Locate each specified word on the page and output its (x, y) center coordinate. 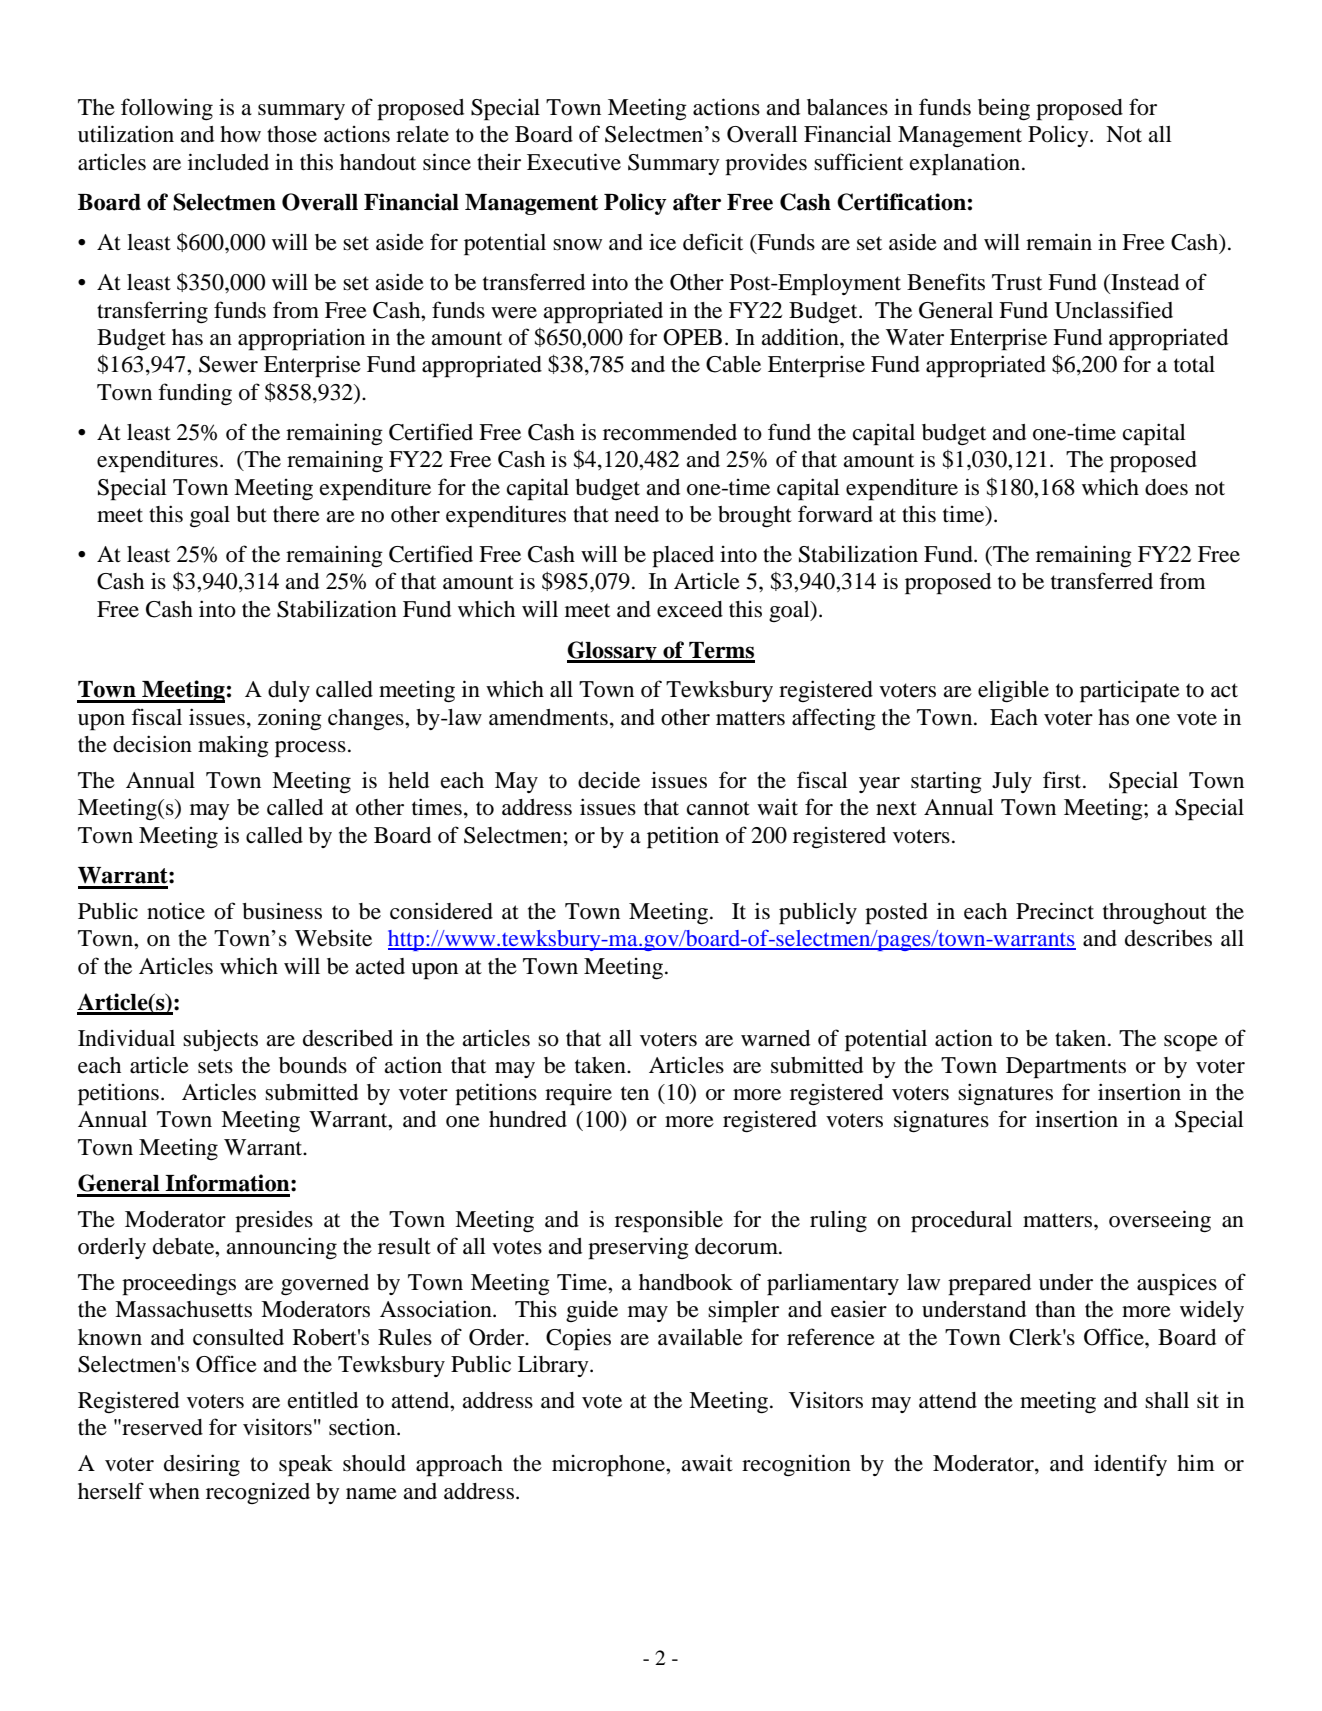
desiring (202, 1465)
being (1004, 110)
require (578, 1094)
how (240, 134)
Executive (574, 162)
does (1166, 487)
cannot (718, 808)
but (251, 514)
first (1063, 780)
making (233, 746)
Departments (1066, 1068)
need (637, 514)
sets (215, 1066)
